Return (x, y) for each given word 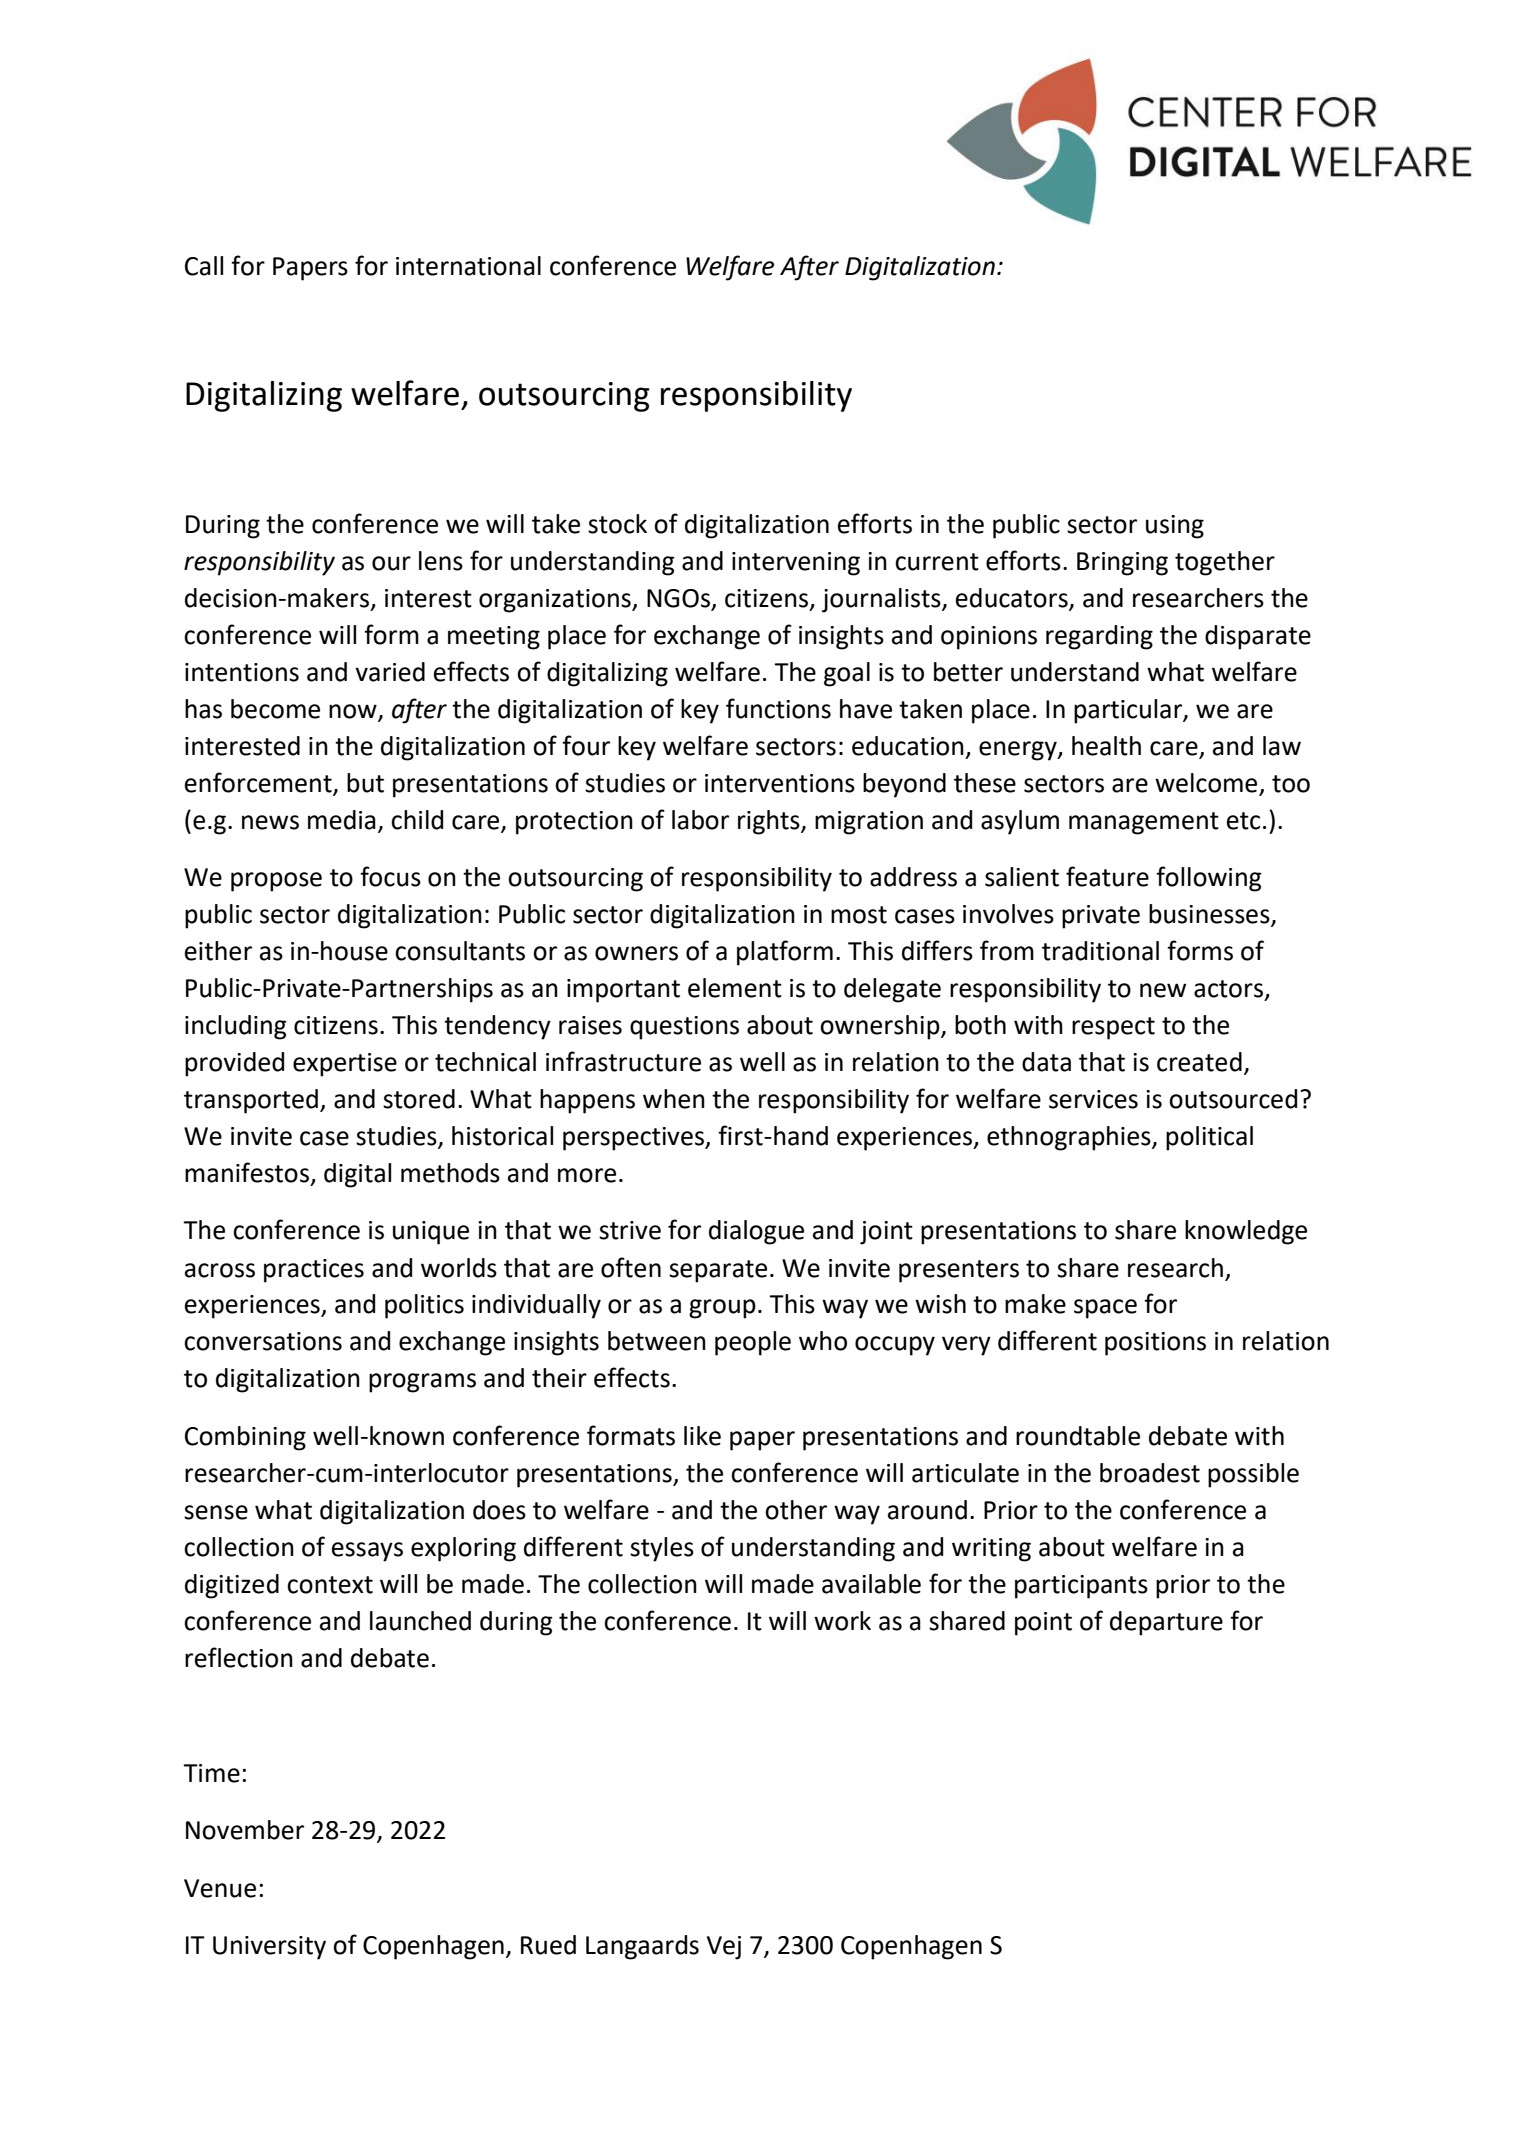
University (269, 1948)
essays (367, 1552)
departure (1166, 1623)
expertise (345, 1065)
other (796, 1510)
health (1106, 746)
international (468, 266)
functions (778, 708)
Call (204, 266)
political (1209, 1138)
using (1175, 527)
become (275, 709)
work (842, 1621)
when (674, 1099)
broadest (1150, 1473)
